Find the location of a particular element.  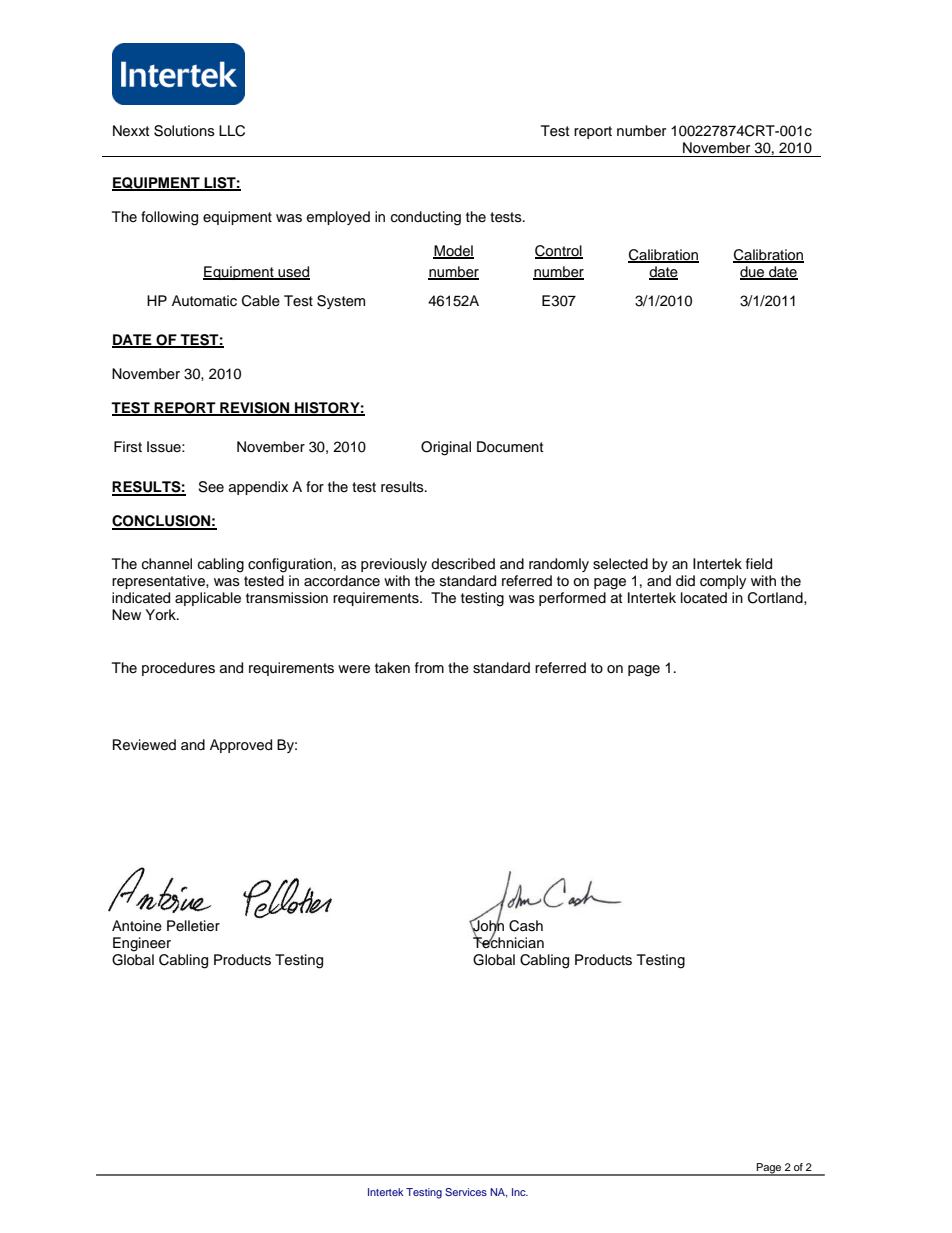

Original is located at coordinates (446, 448).
